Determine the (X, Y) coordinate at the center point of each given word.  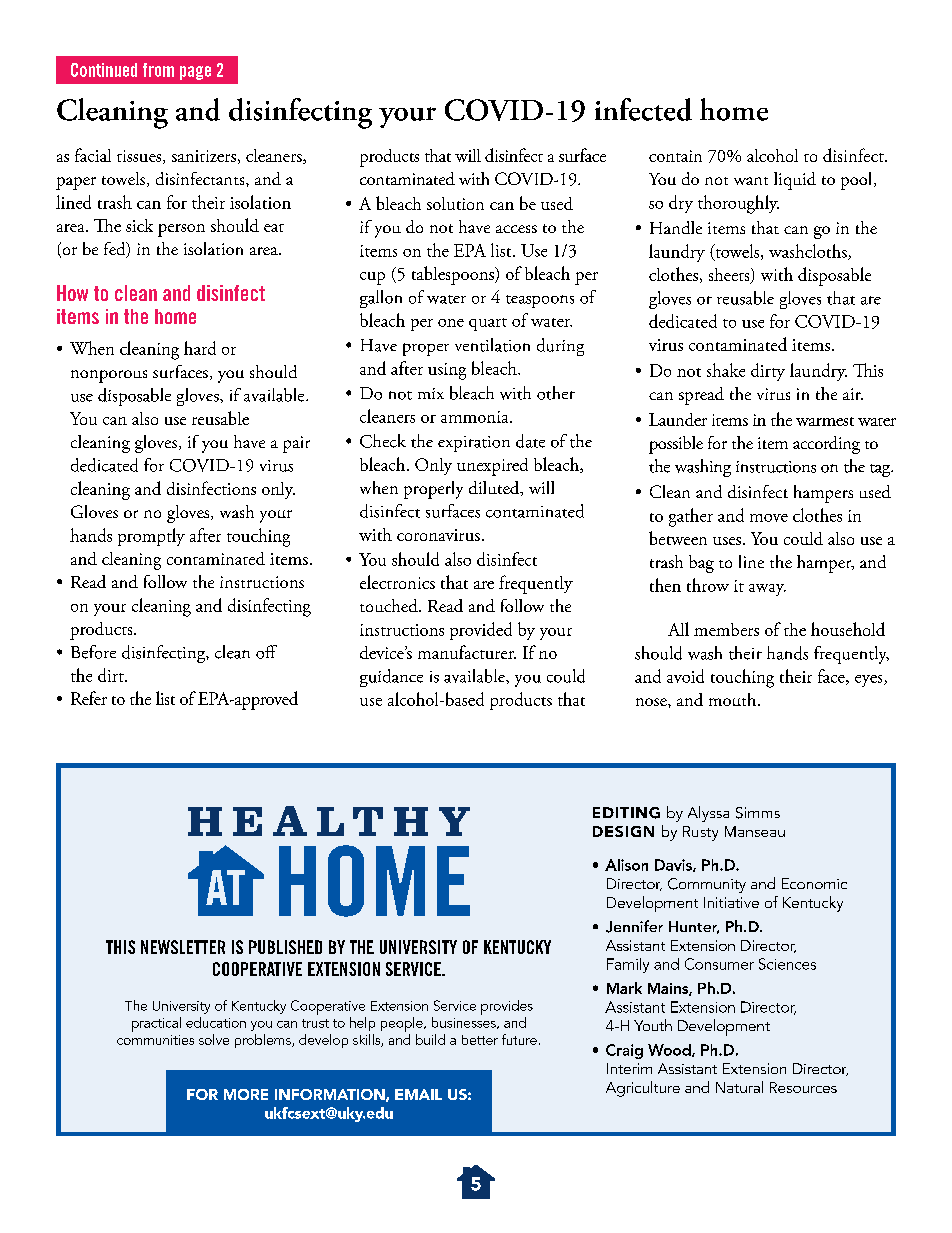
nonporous (109, 376)
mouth (734, 699)
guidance (391, 678)
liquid (795, 181)
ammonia (476, 417)
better (480, 1040)
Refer (89, 698)
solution (455, 203)
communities (155, 1040)
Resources (803, 1087)
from (158, 70)
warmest (825, 421)
